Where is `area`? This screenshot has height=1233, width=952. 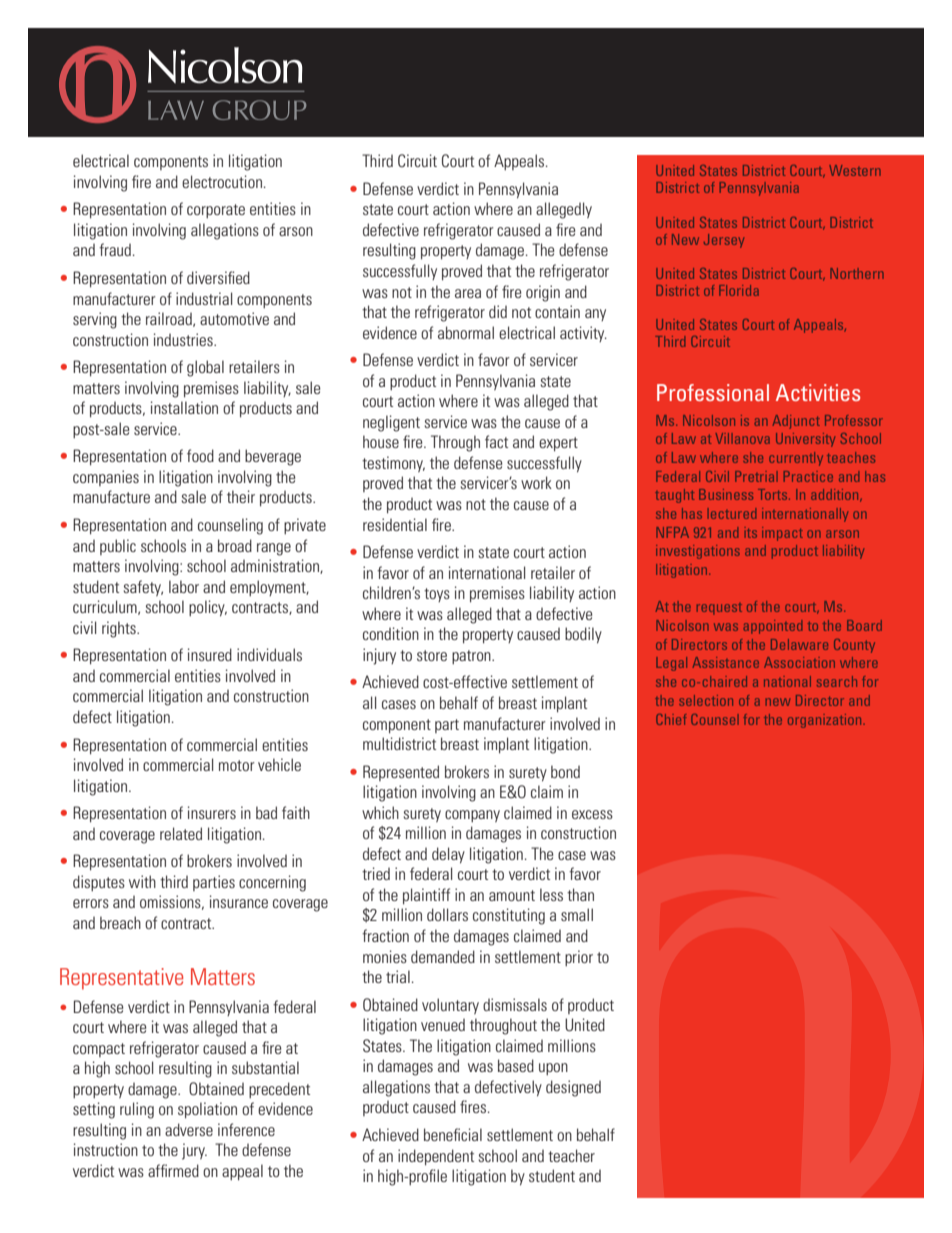 area is located at coordinates (468, 293).
